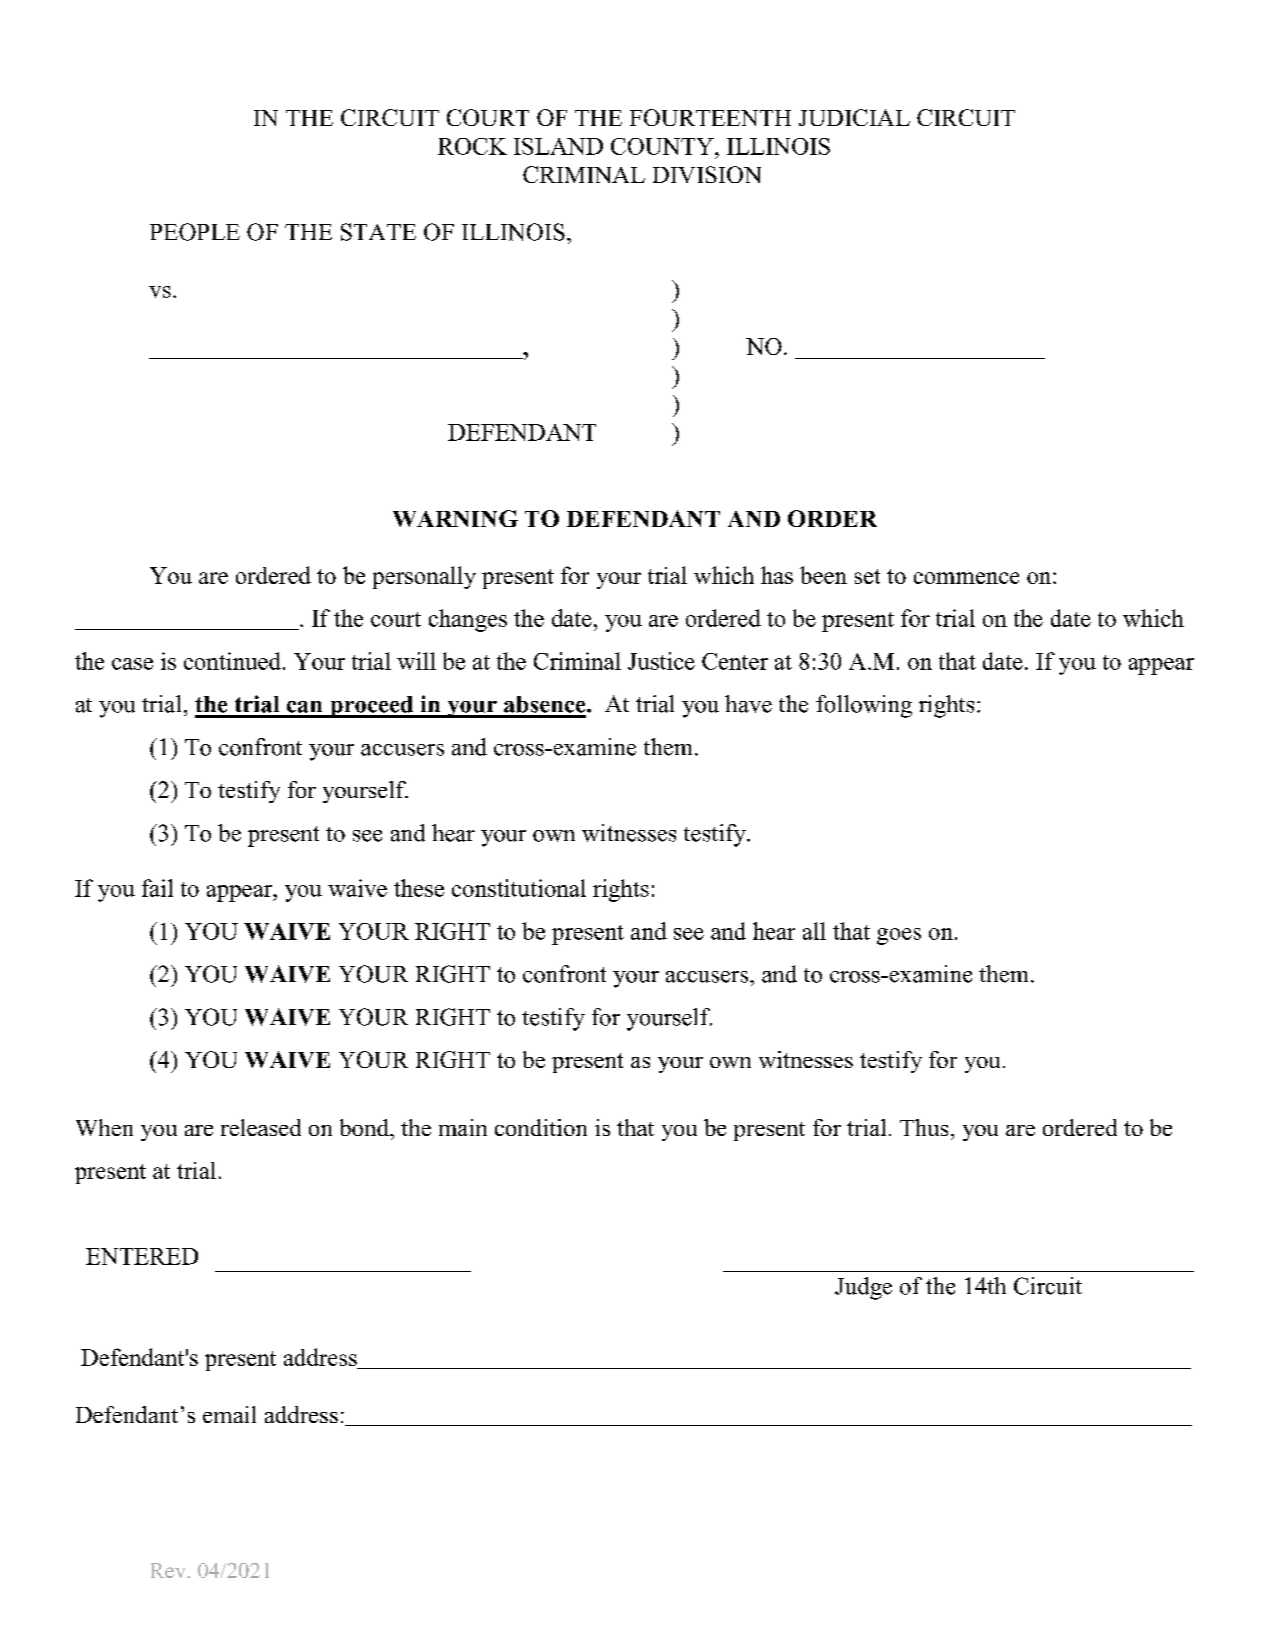 The height and width of the document is (1642, 1269). What do you see at coordinates (169, 1570) in the document?
I see `Rev` at bounding box center [169, 1570].
